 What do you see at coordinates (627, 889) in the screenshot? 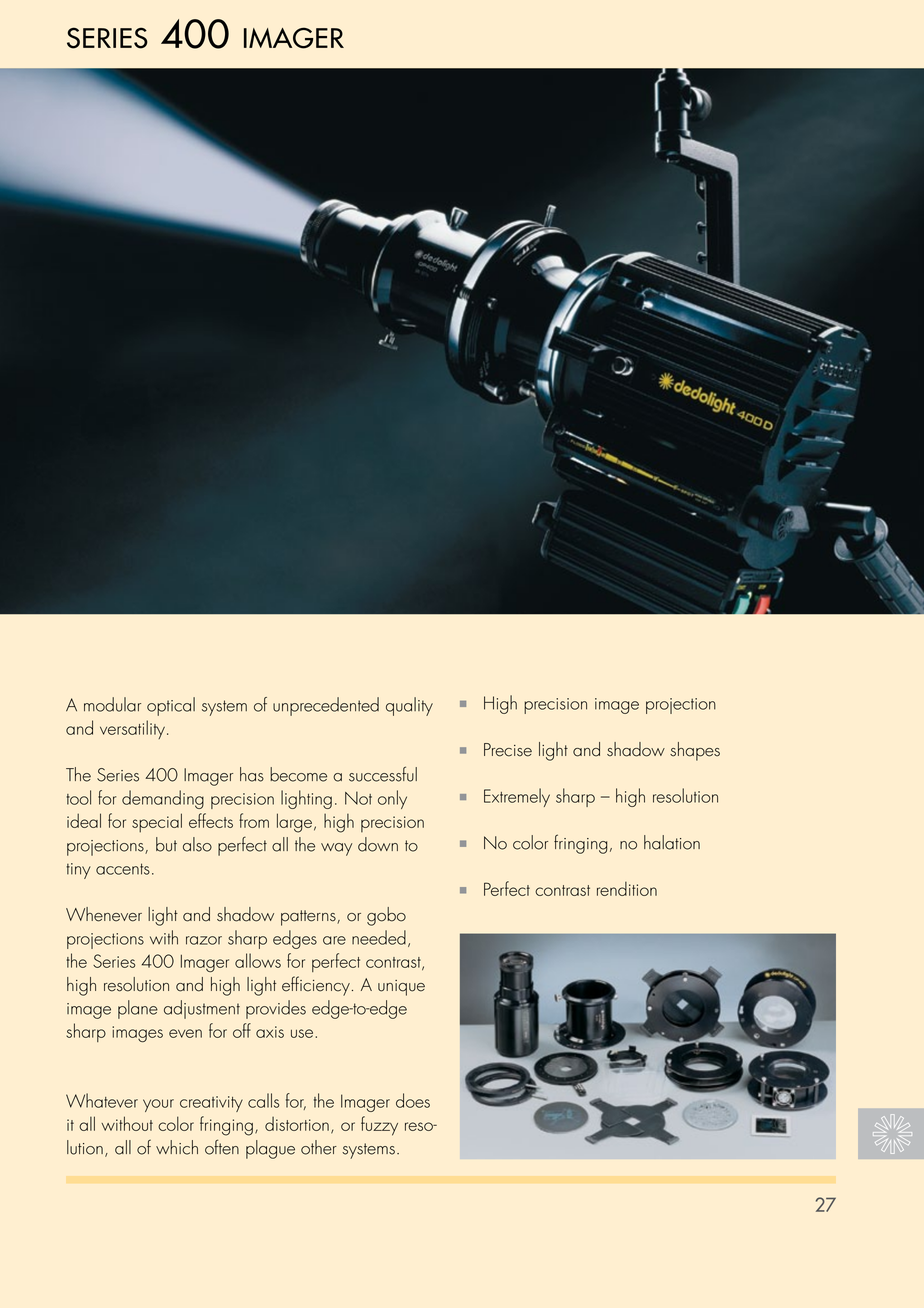
I see `rendition` at bounding box center [627, 889].
